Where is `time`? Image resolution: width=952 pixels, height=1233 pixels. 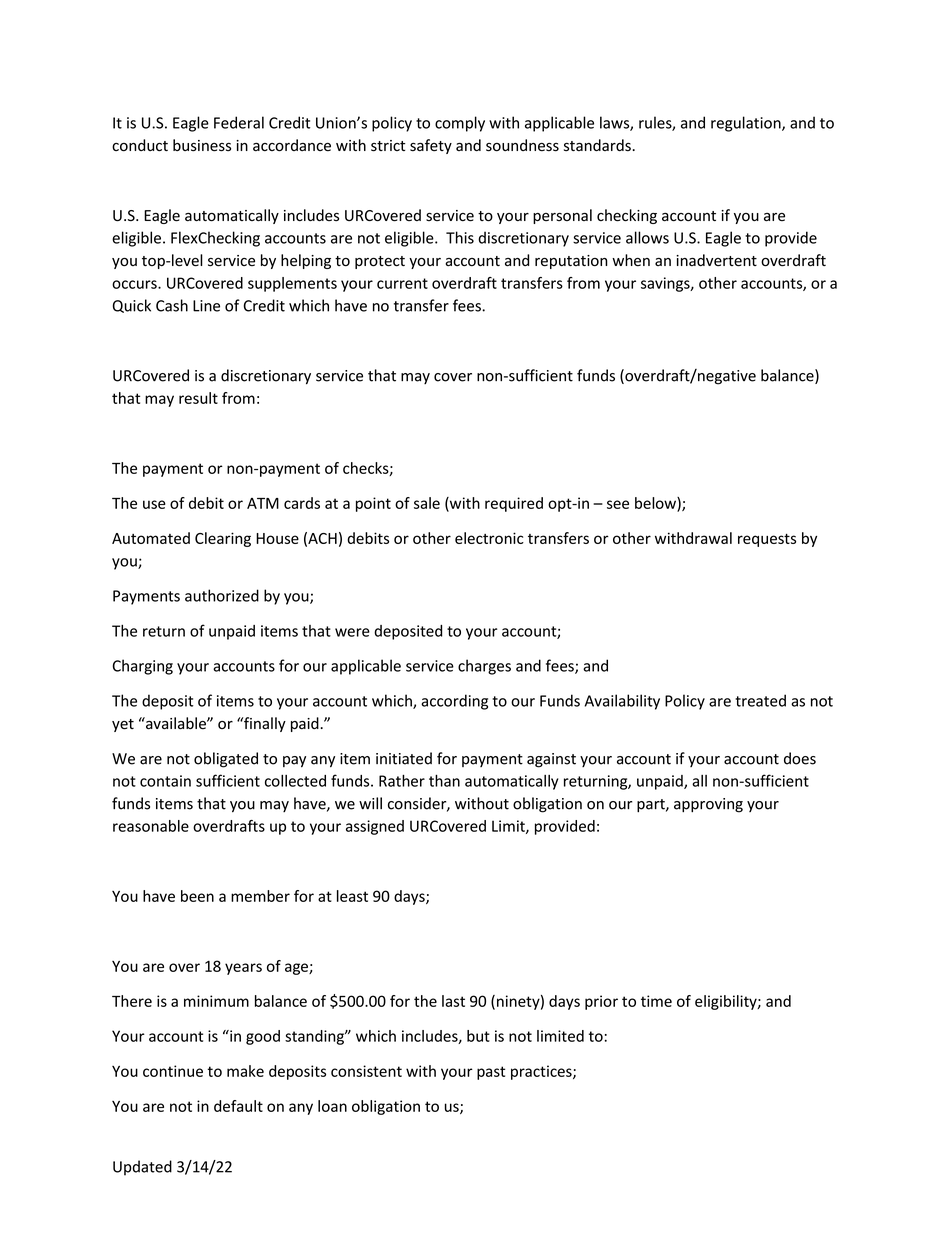 time is located at coordinates (656, 1001).
